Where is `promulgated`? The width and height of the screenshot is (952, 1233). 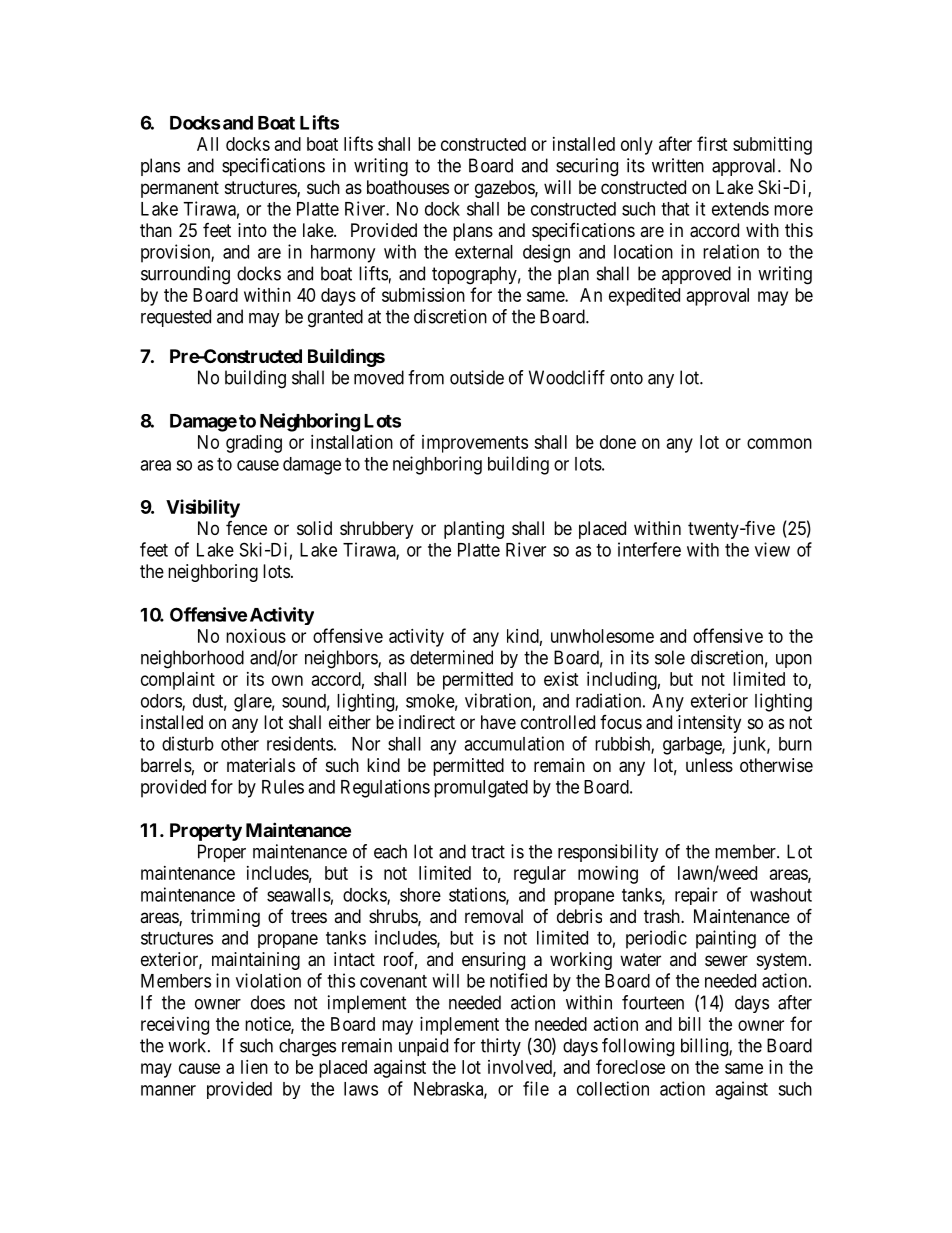 promulgated is located at coordinates (481, 789).
